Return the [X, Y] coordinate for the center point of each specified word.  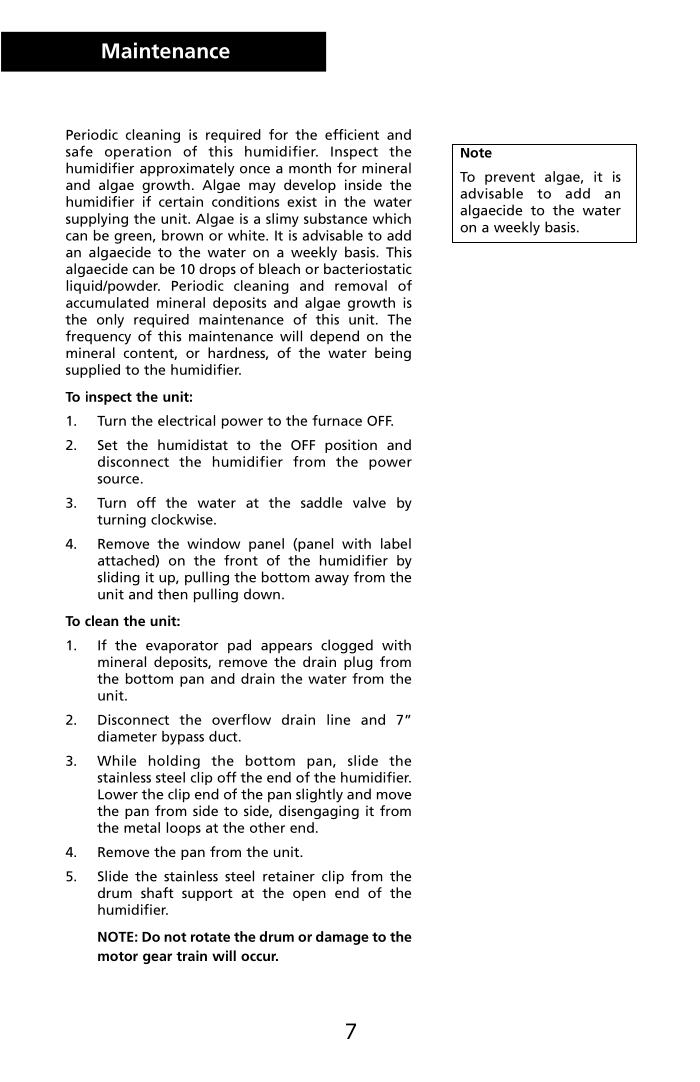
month [310, 168]
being [393, 354]
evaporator [182, 647]
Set [108, 445]
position [351, 446]
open [309, 895]
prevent [510, 178]
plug [358, 663]
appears [286, 648]
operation [138, 153]
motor [118, 956]
